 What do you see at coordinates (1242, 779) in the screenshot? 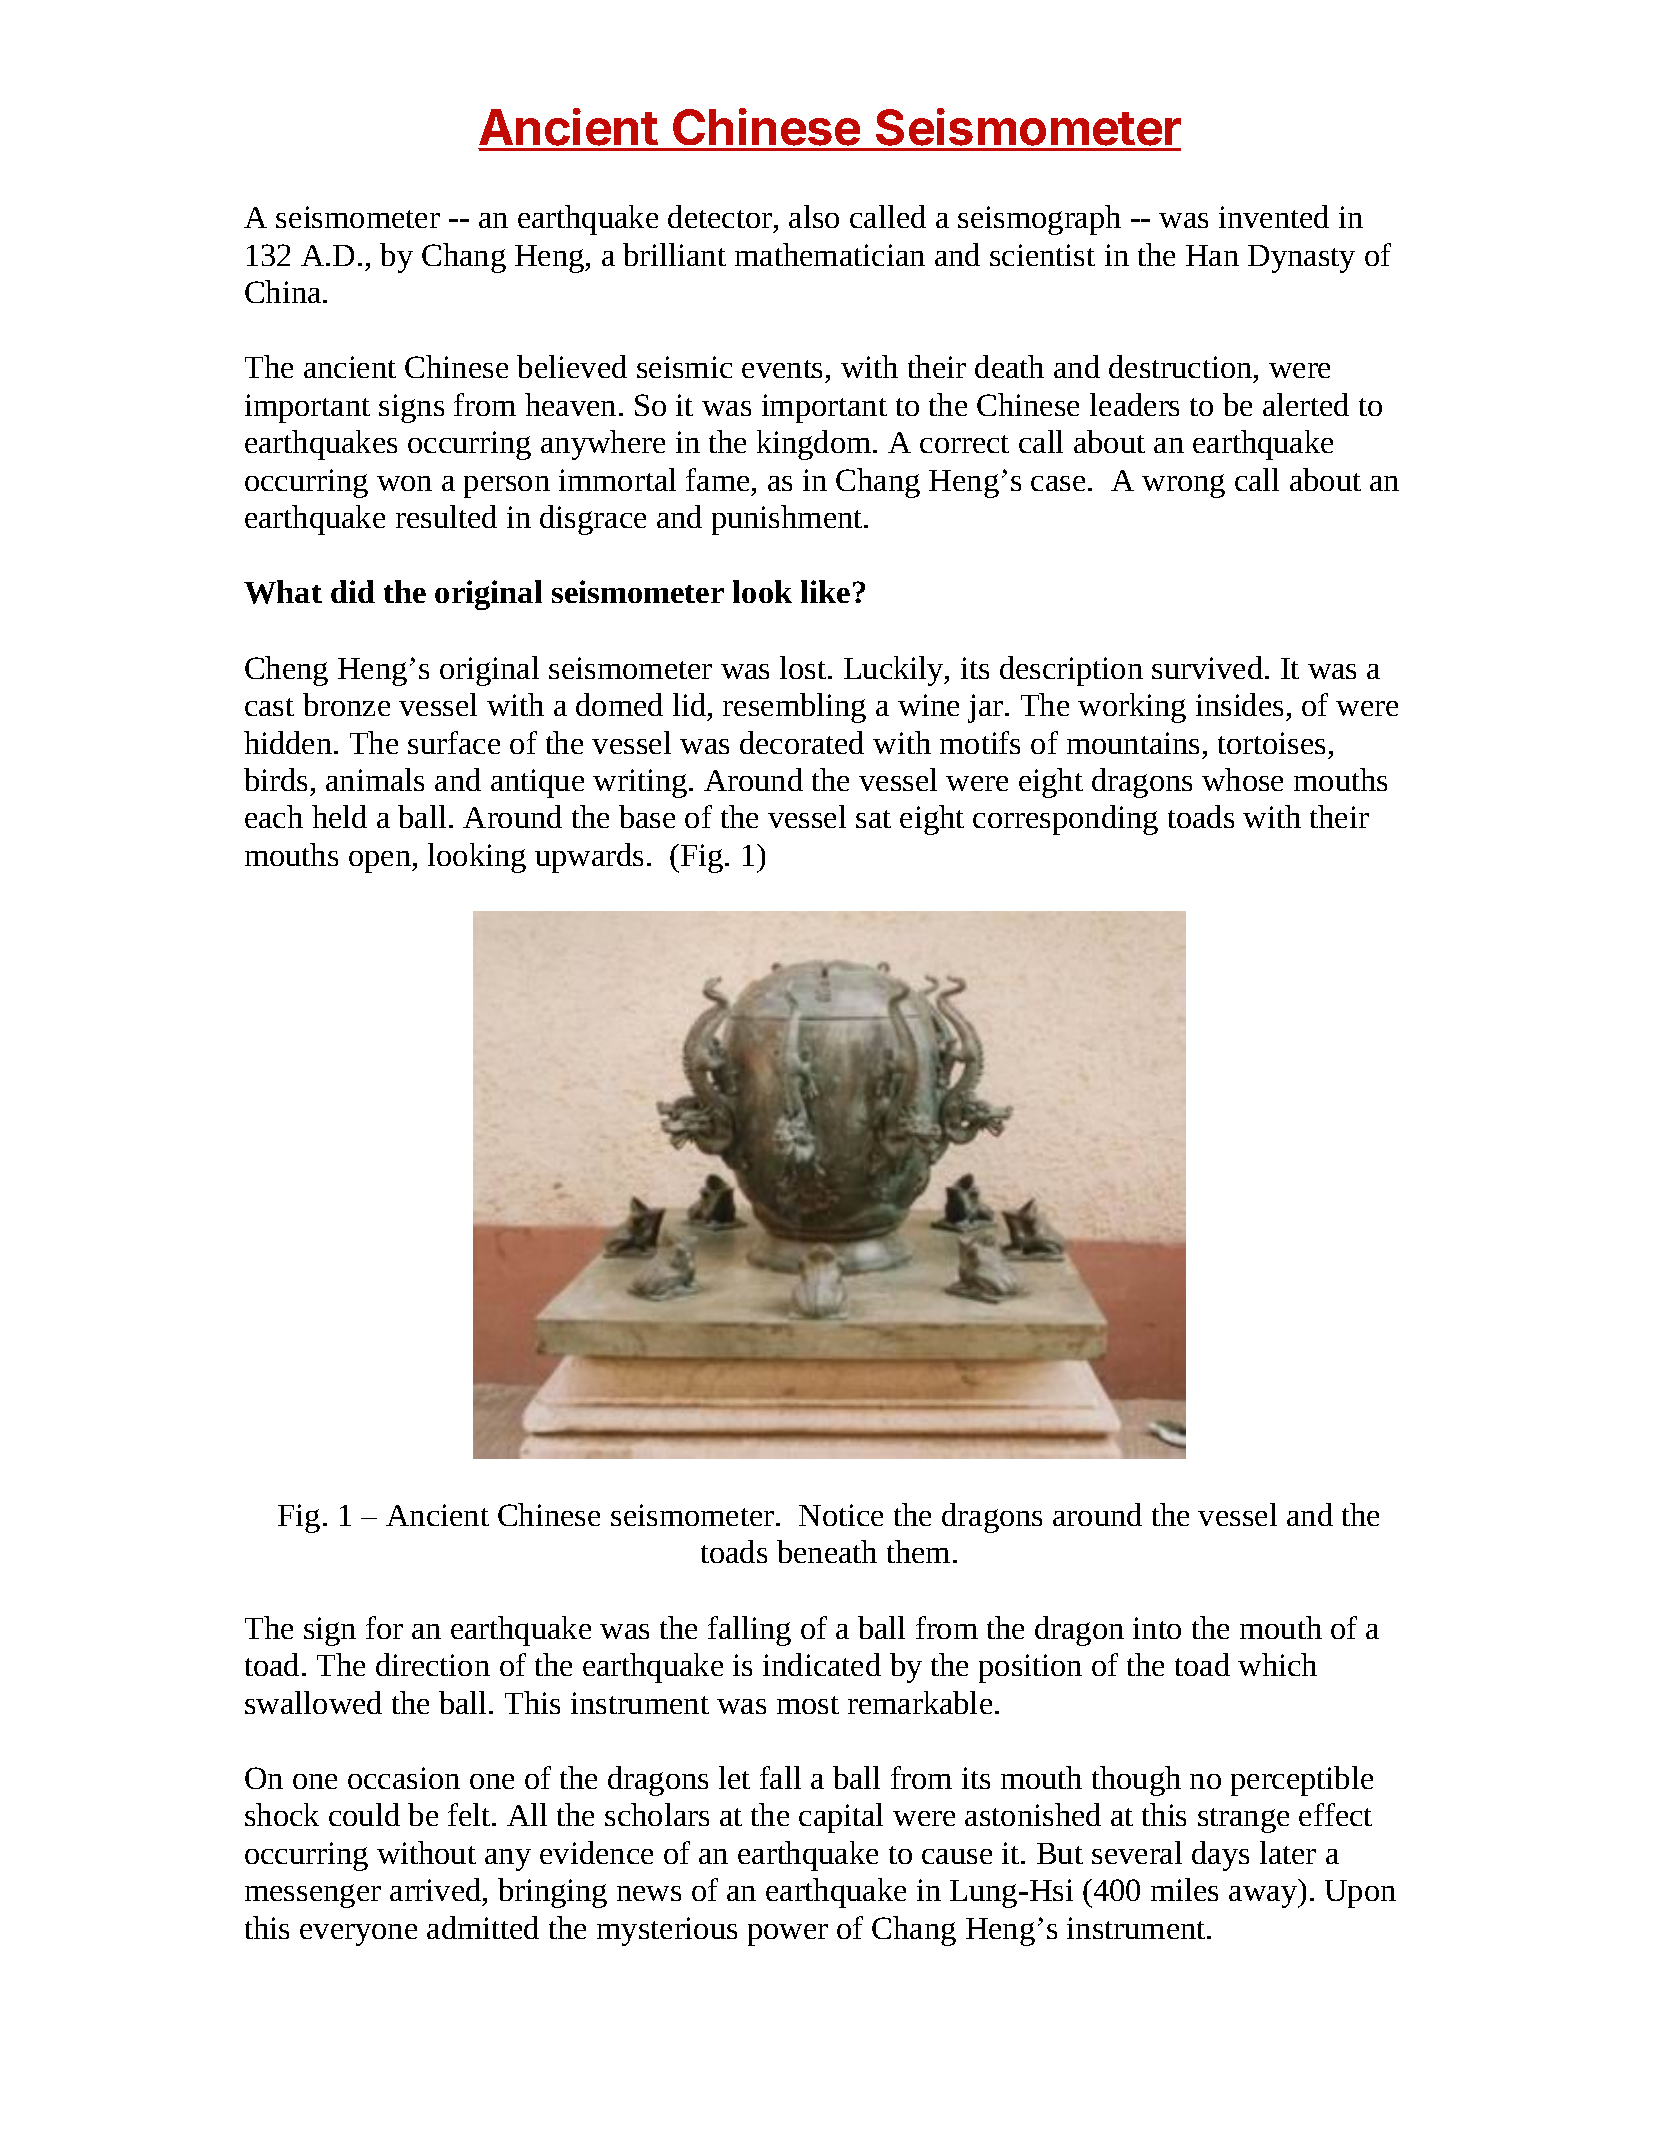
I see `whose` at bounding box center [1242, 779].
